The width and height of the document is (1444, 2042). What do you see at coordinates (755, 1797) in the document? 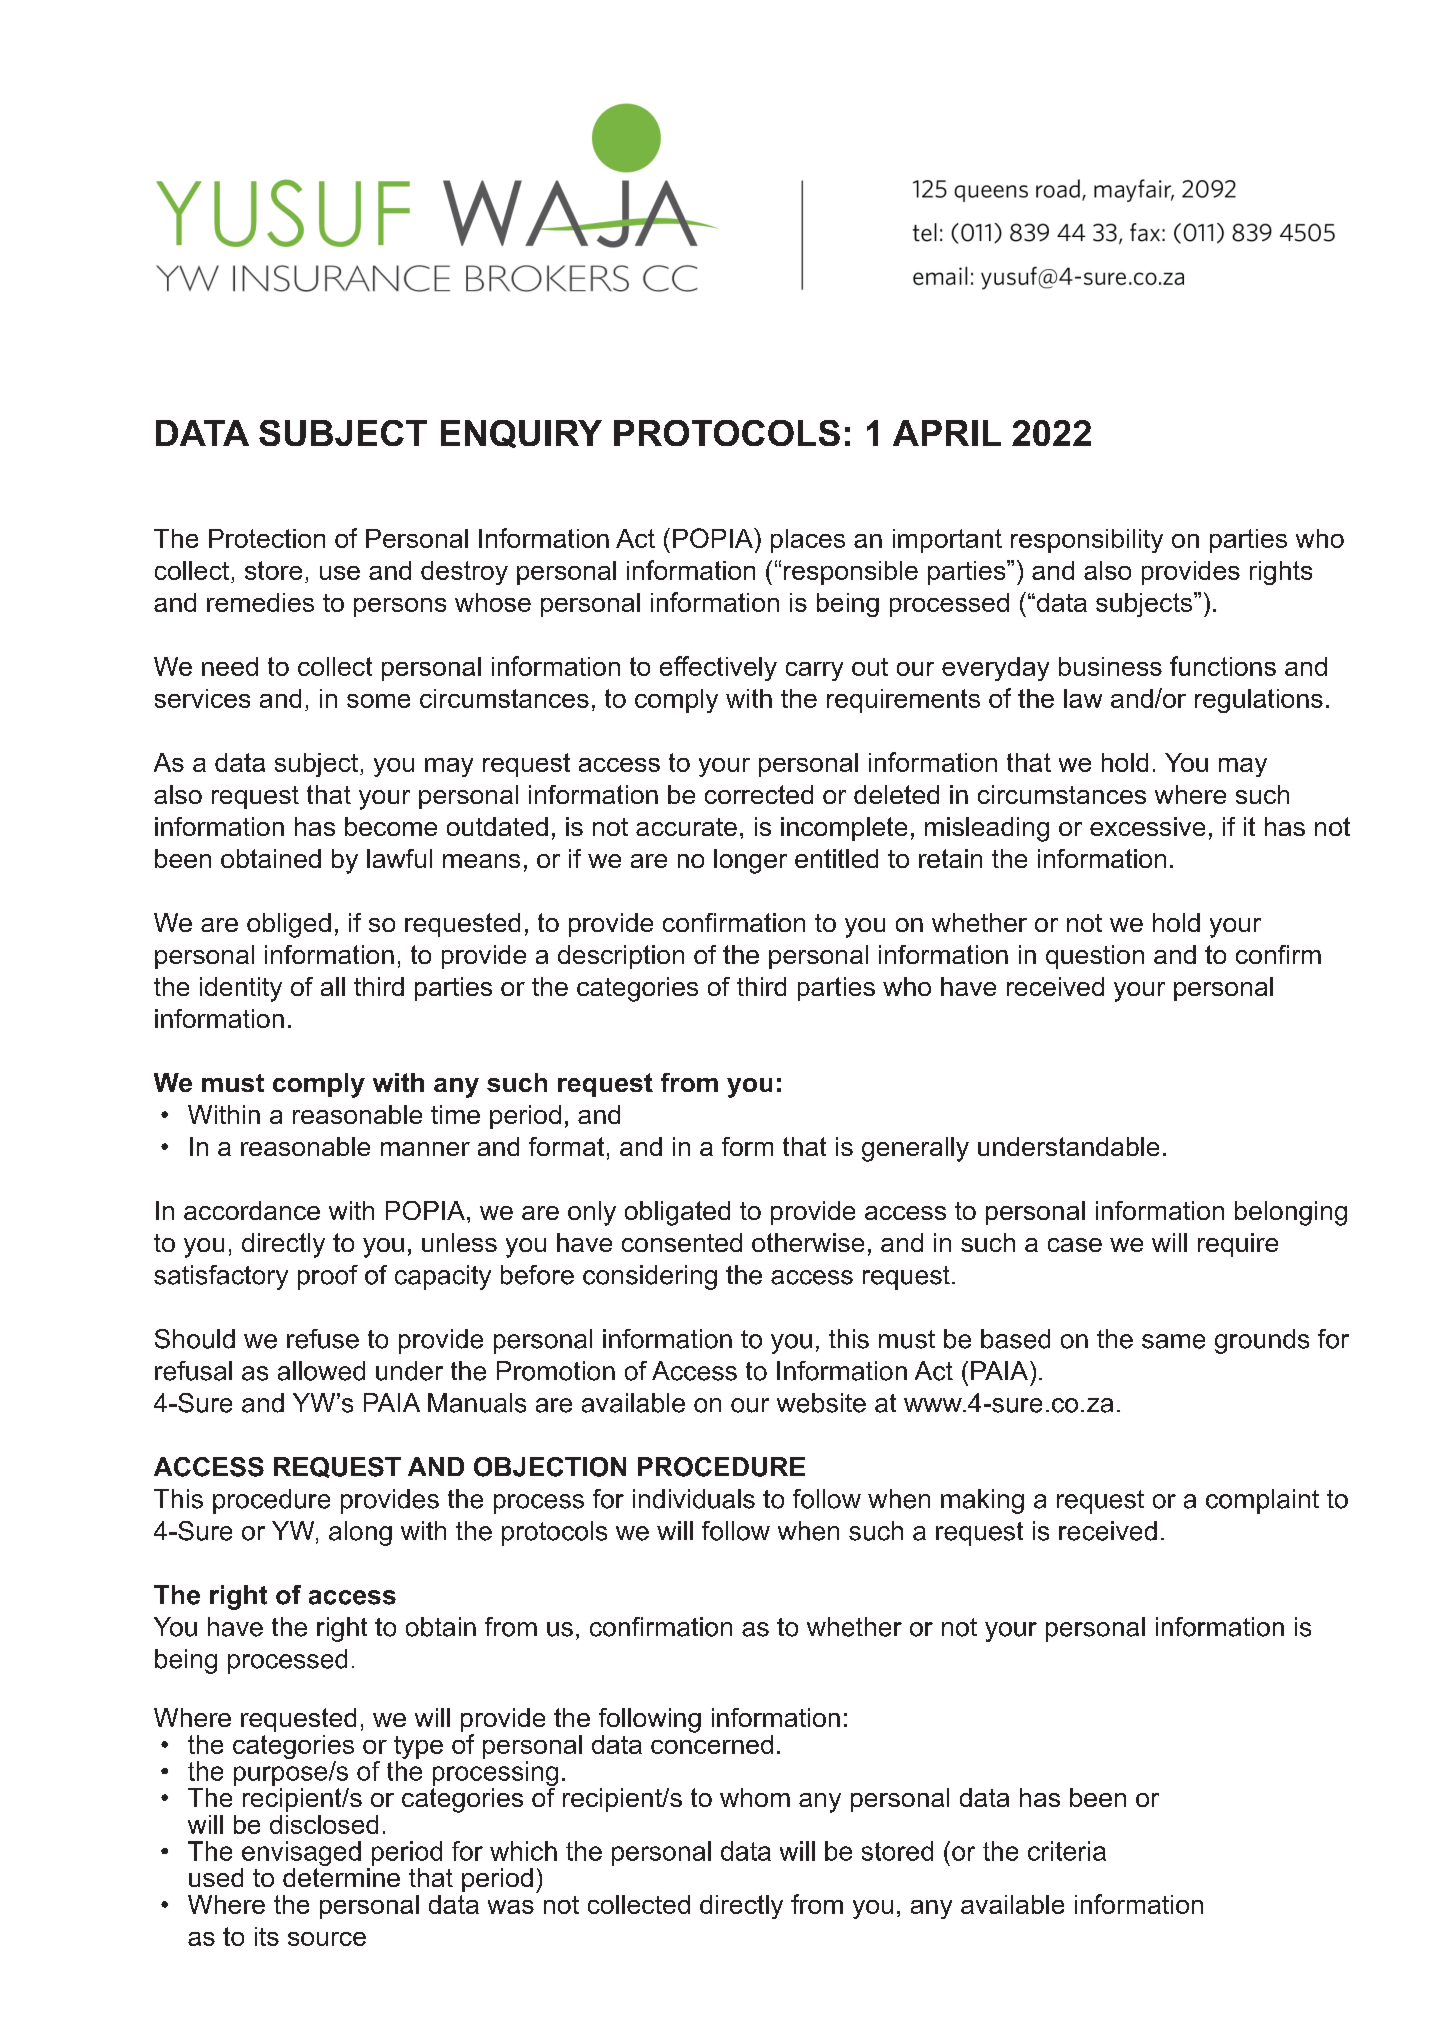
I see `whom` at bounding box center [755, 1797].
